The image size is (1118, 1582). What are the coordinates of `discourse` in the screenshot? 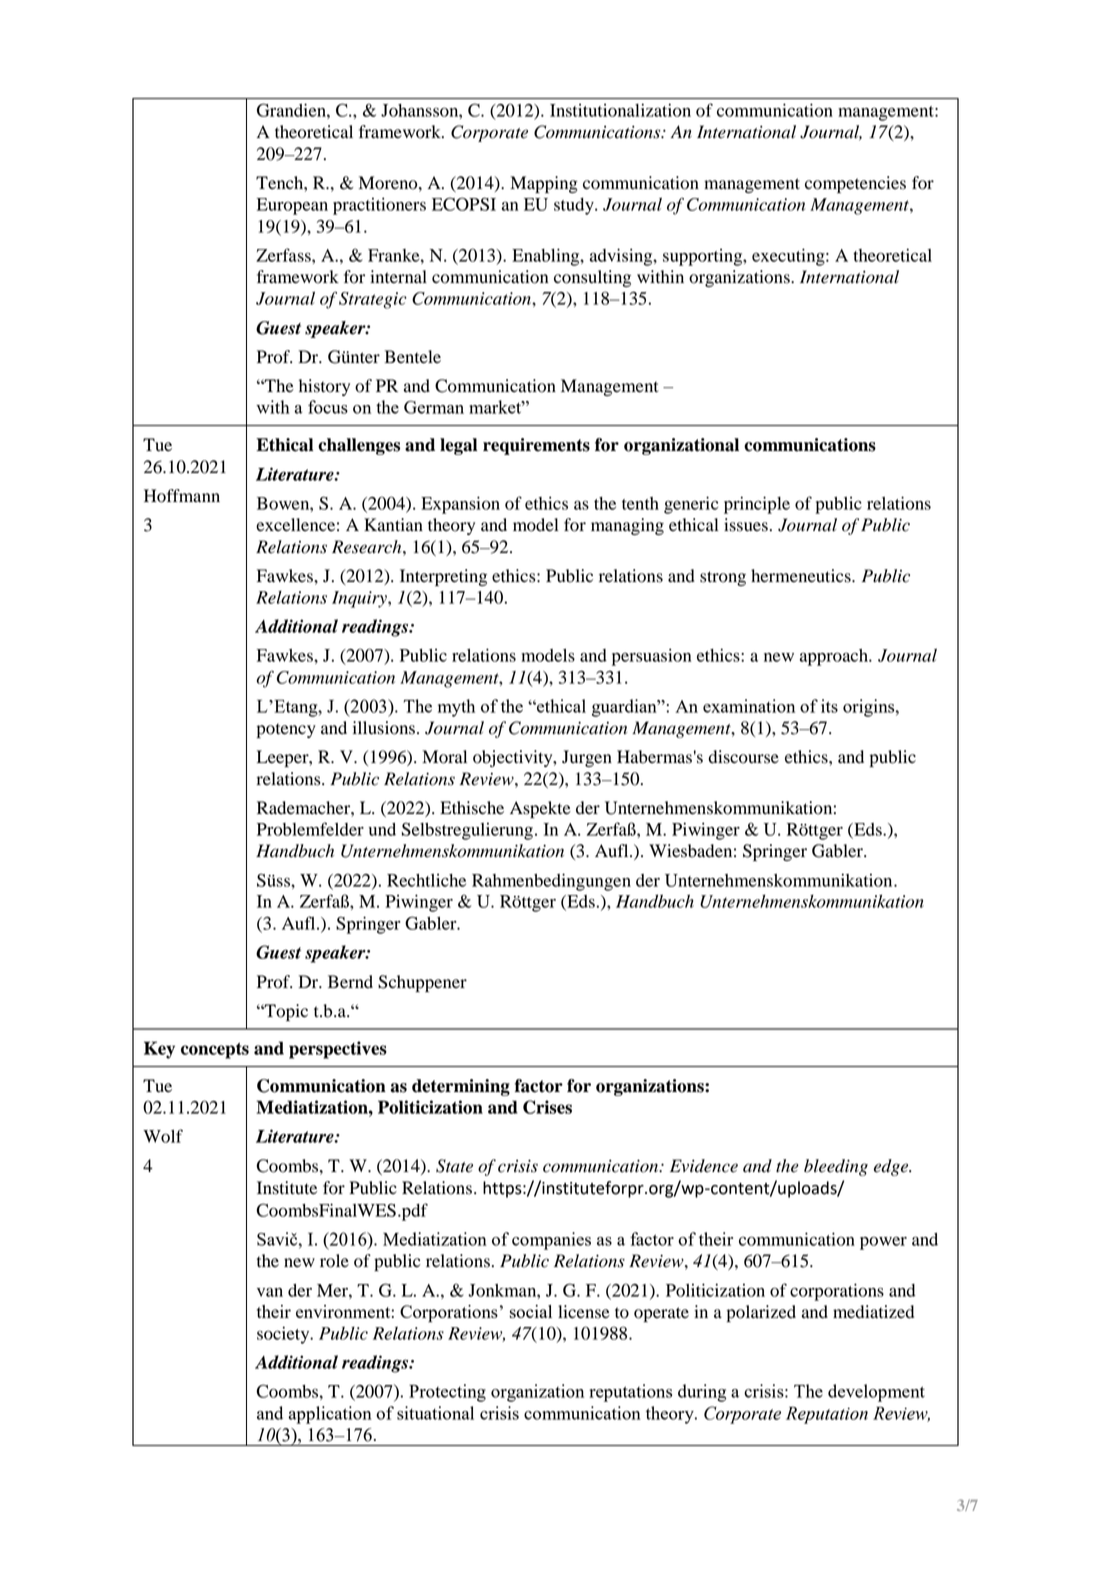 It's located at (744, 757).
